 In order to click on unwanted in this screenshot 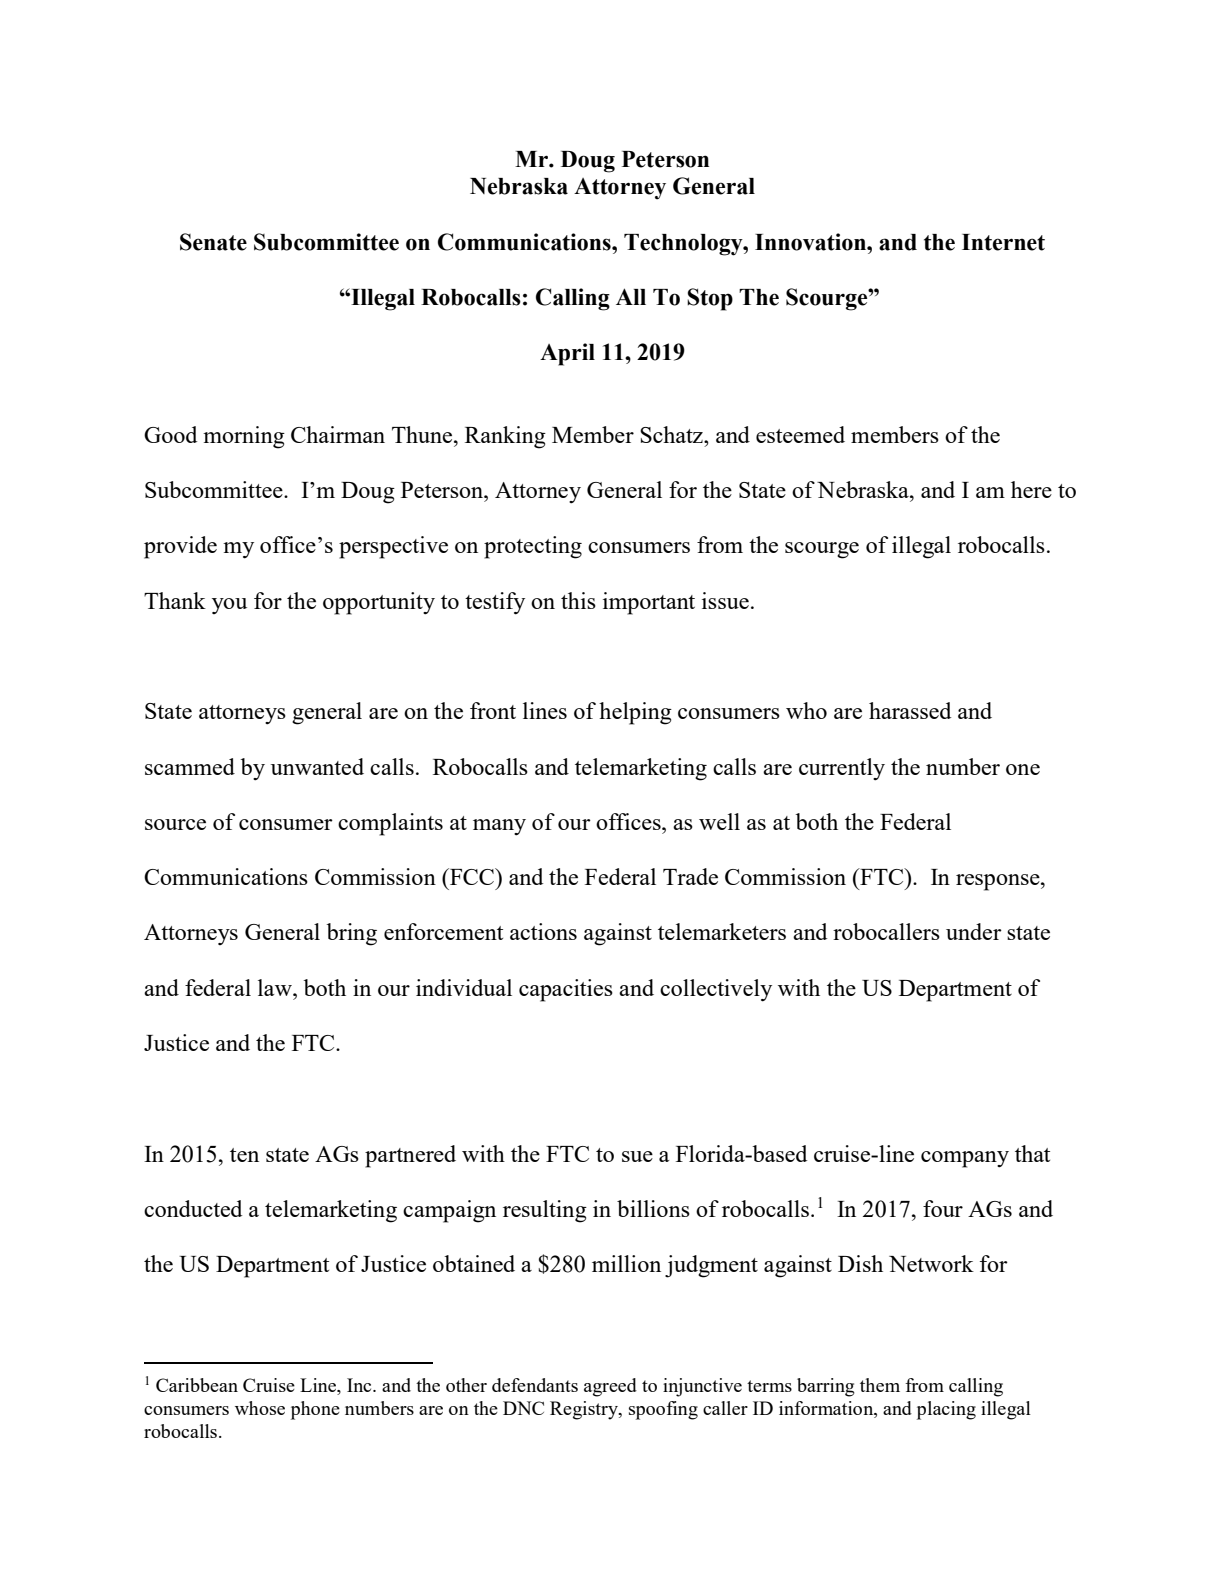, I will do `click(317, 766)`.
